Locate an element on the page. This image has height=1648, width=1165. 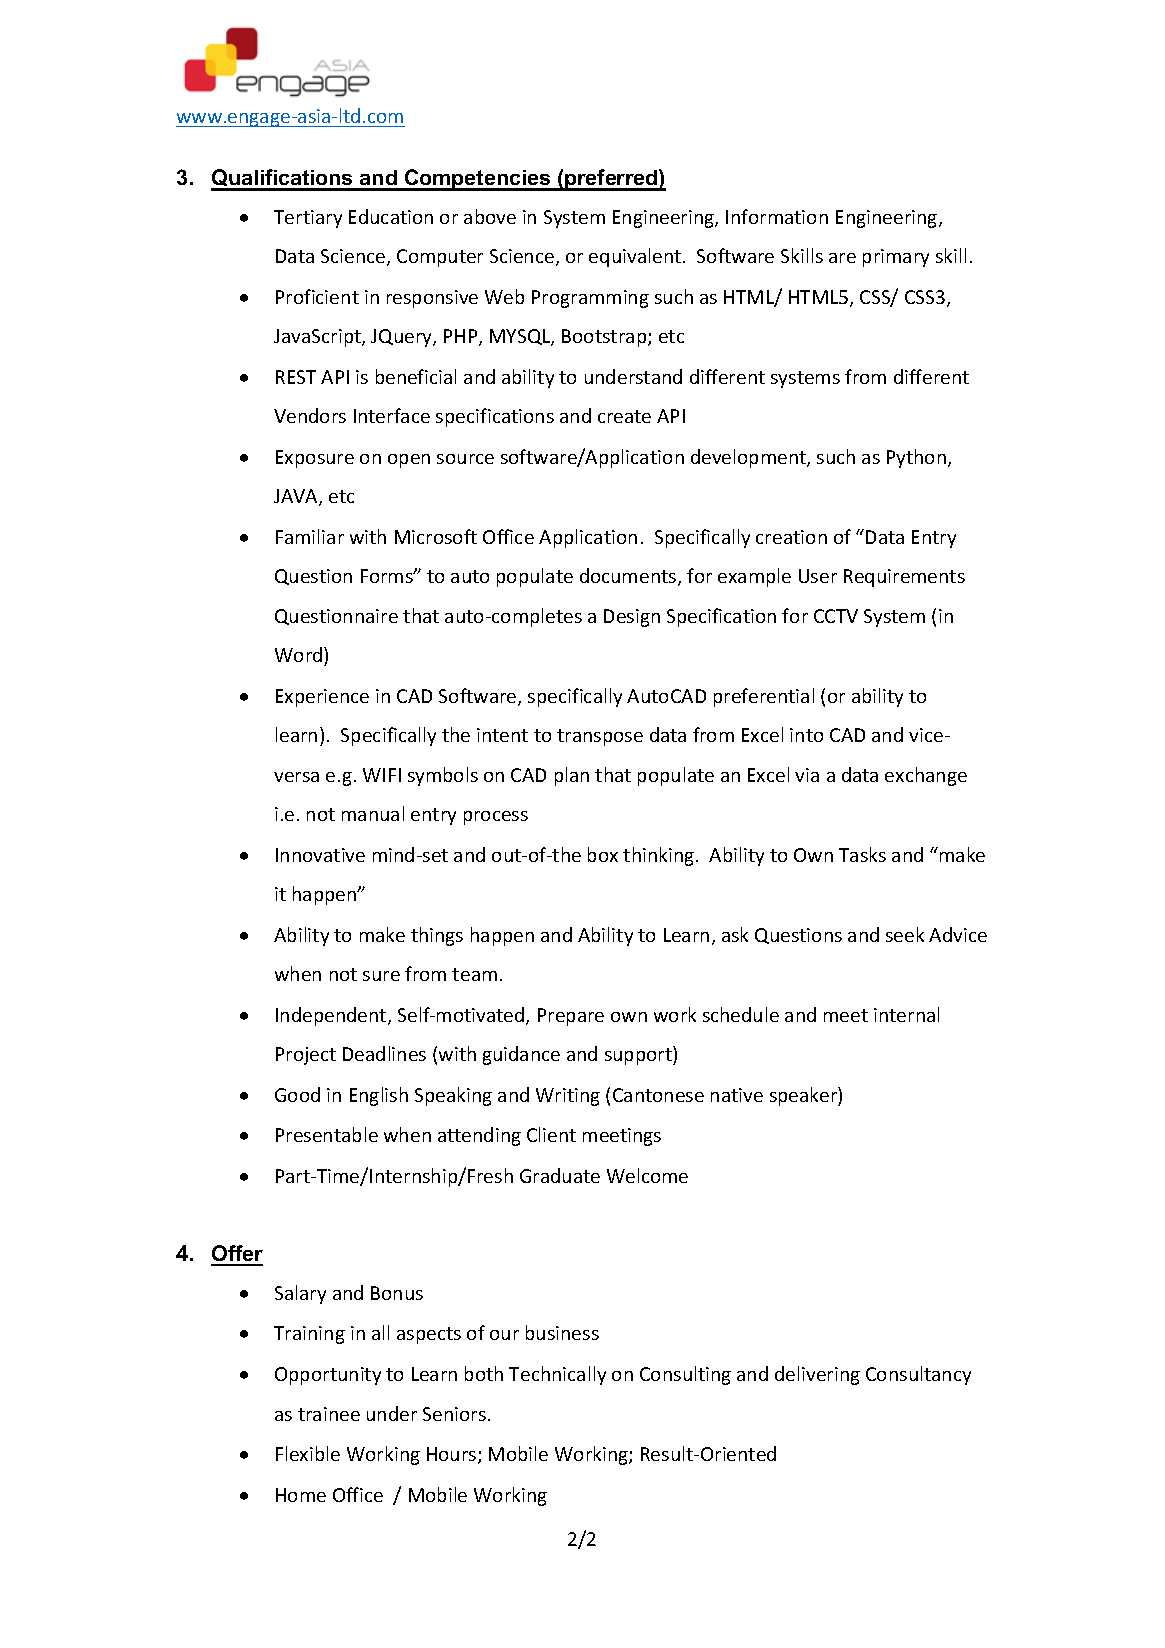
Innovative is located at coordinates (320, 855).
